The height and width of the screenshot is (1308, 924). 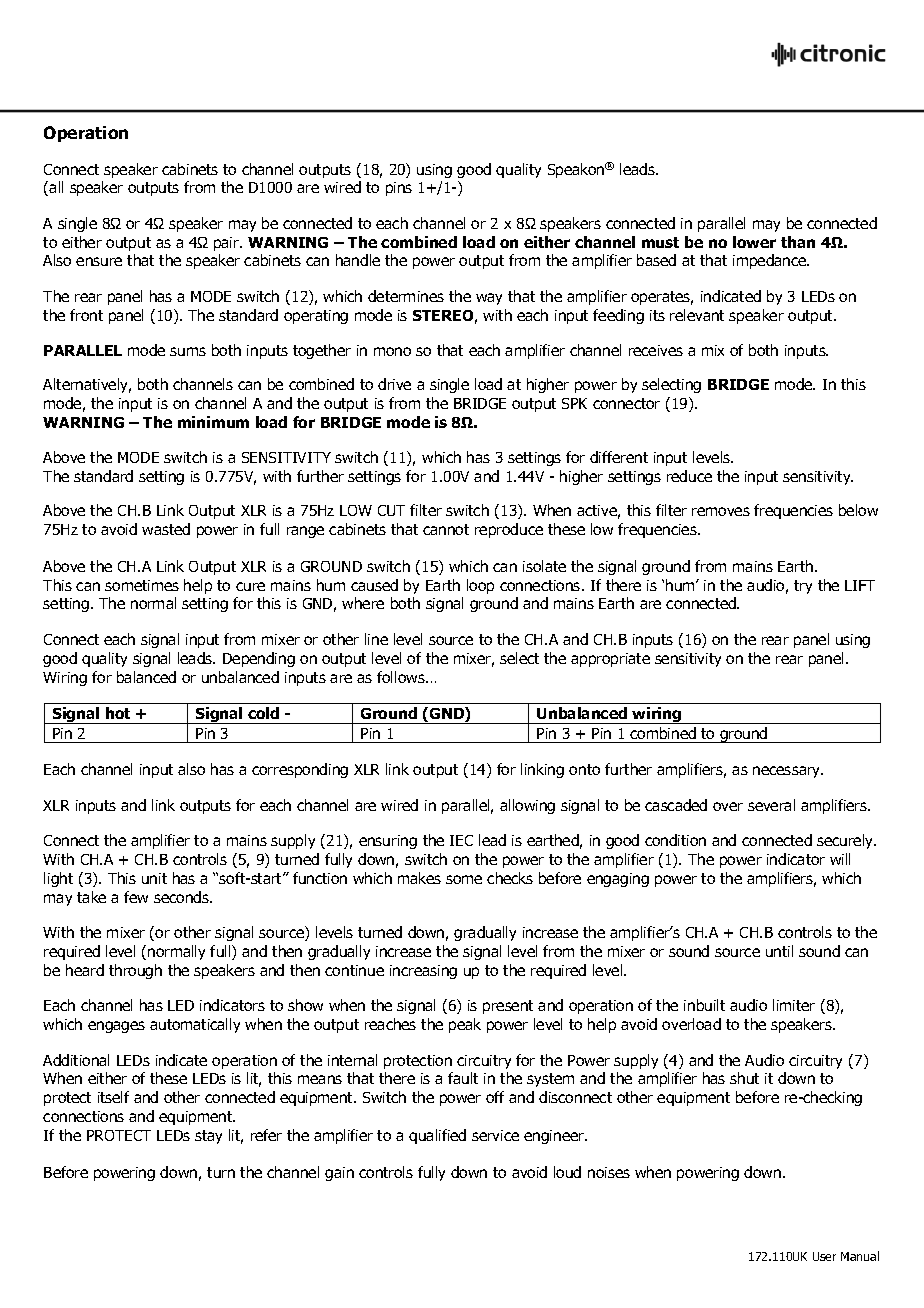 What do you see at coordinates (840, 859) in the screenshot?
I see `will` at bounding box center [840, 859].
